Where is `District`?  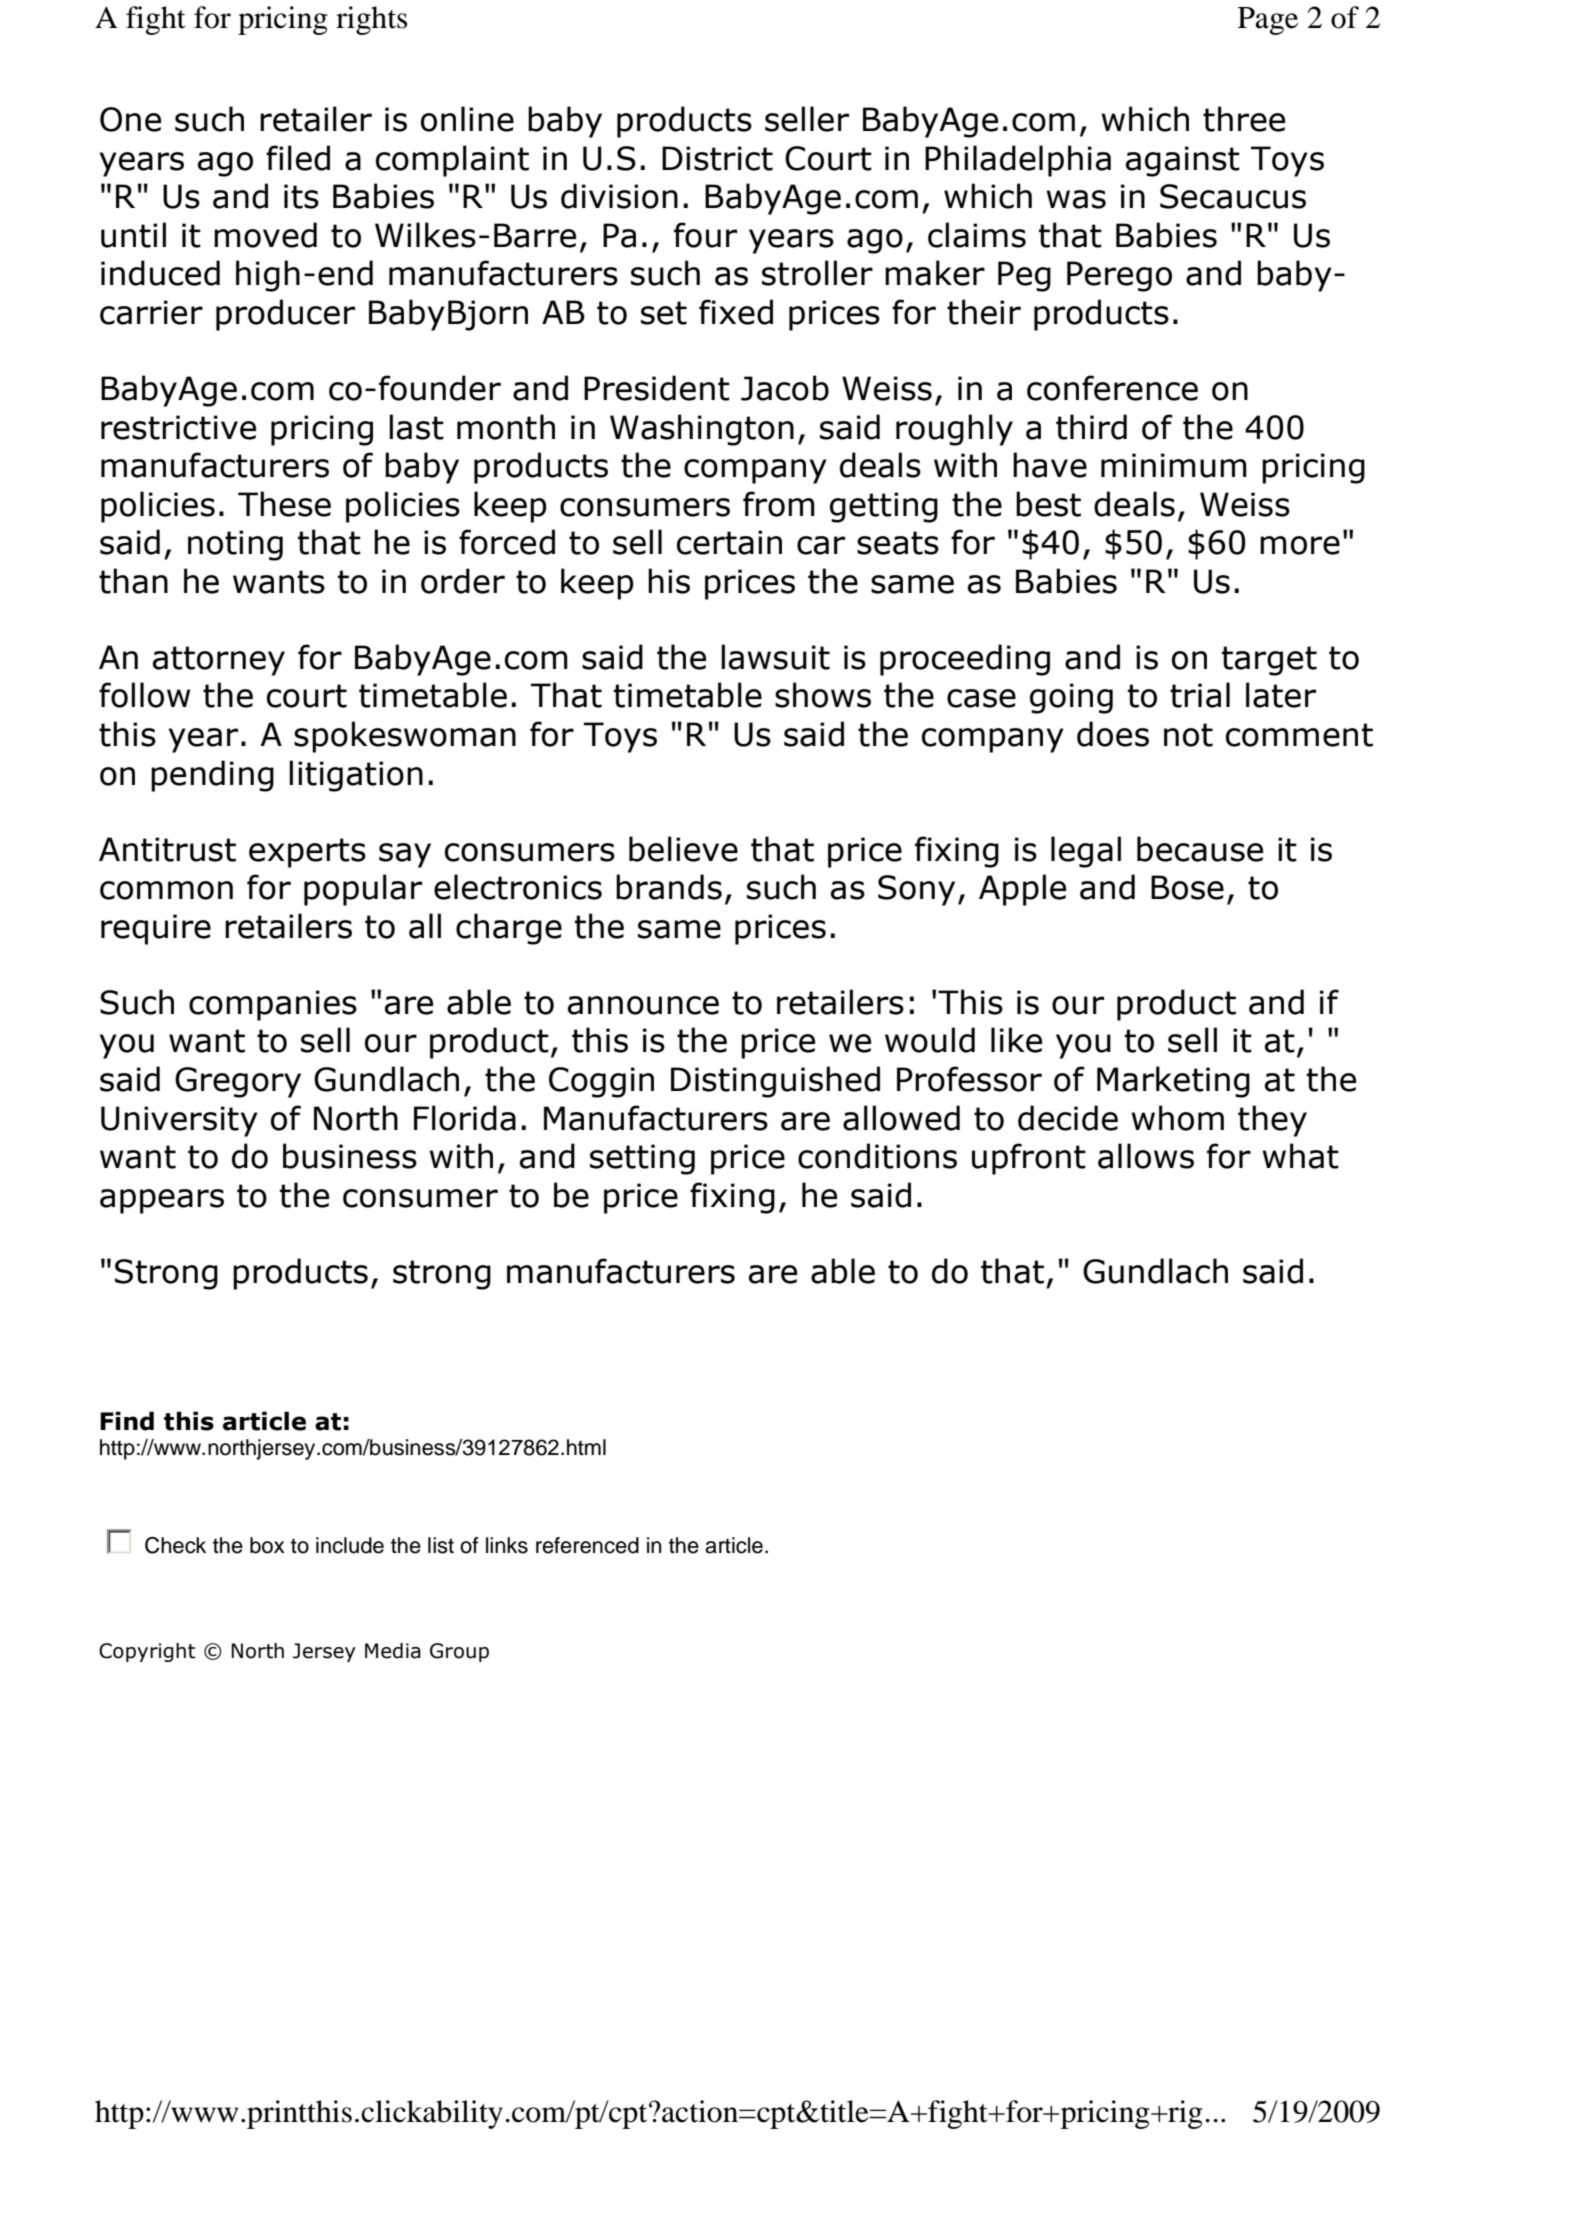
District is located at coordinates (717, 158).
